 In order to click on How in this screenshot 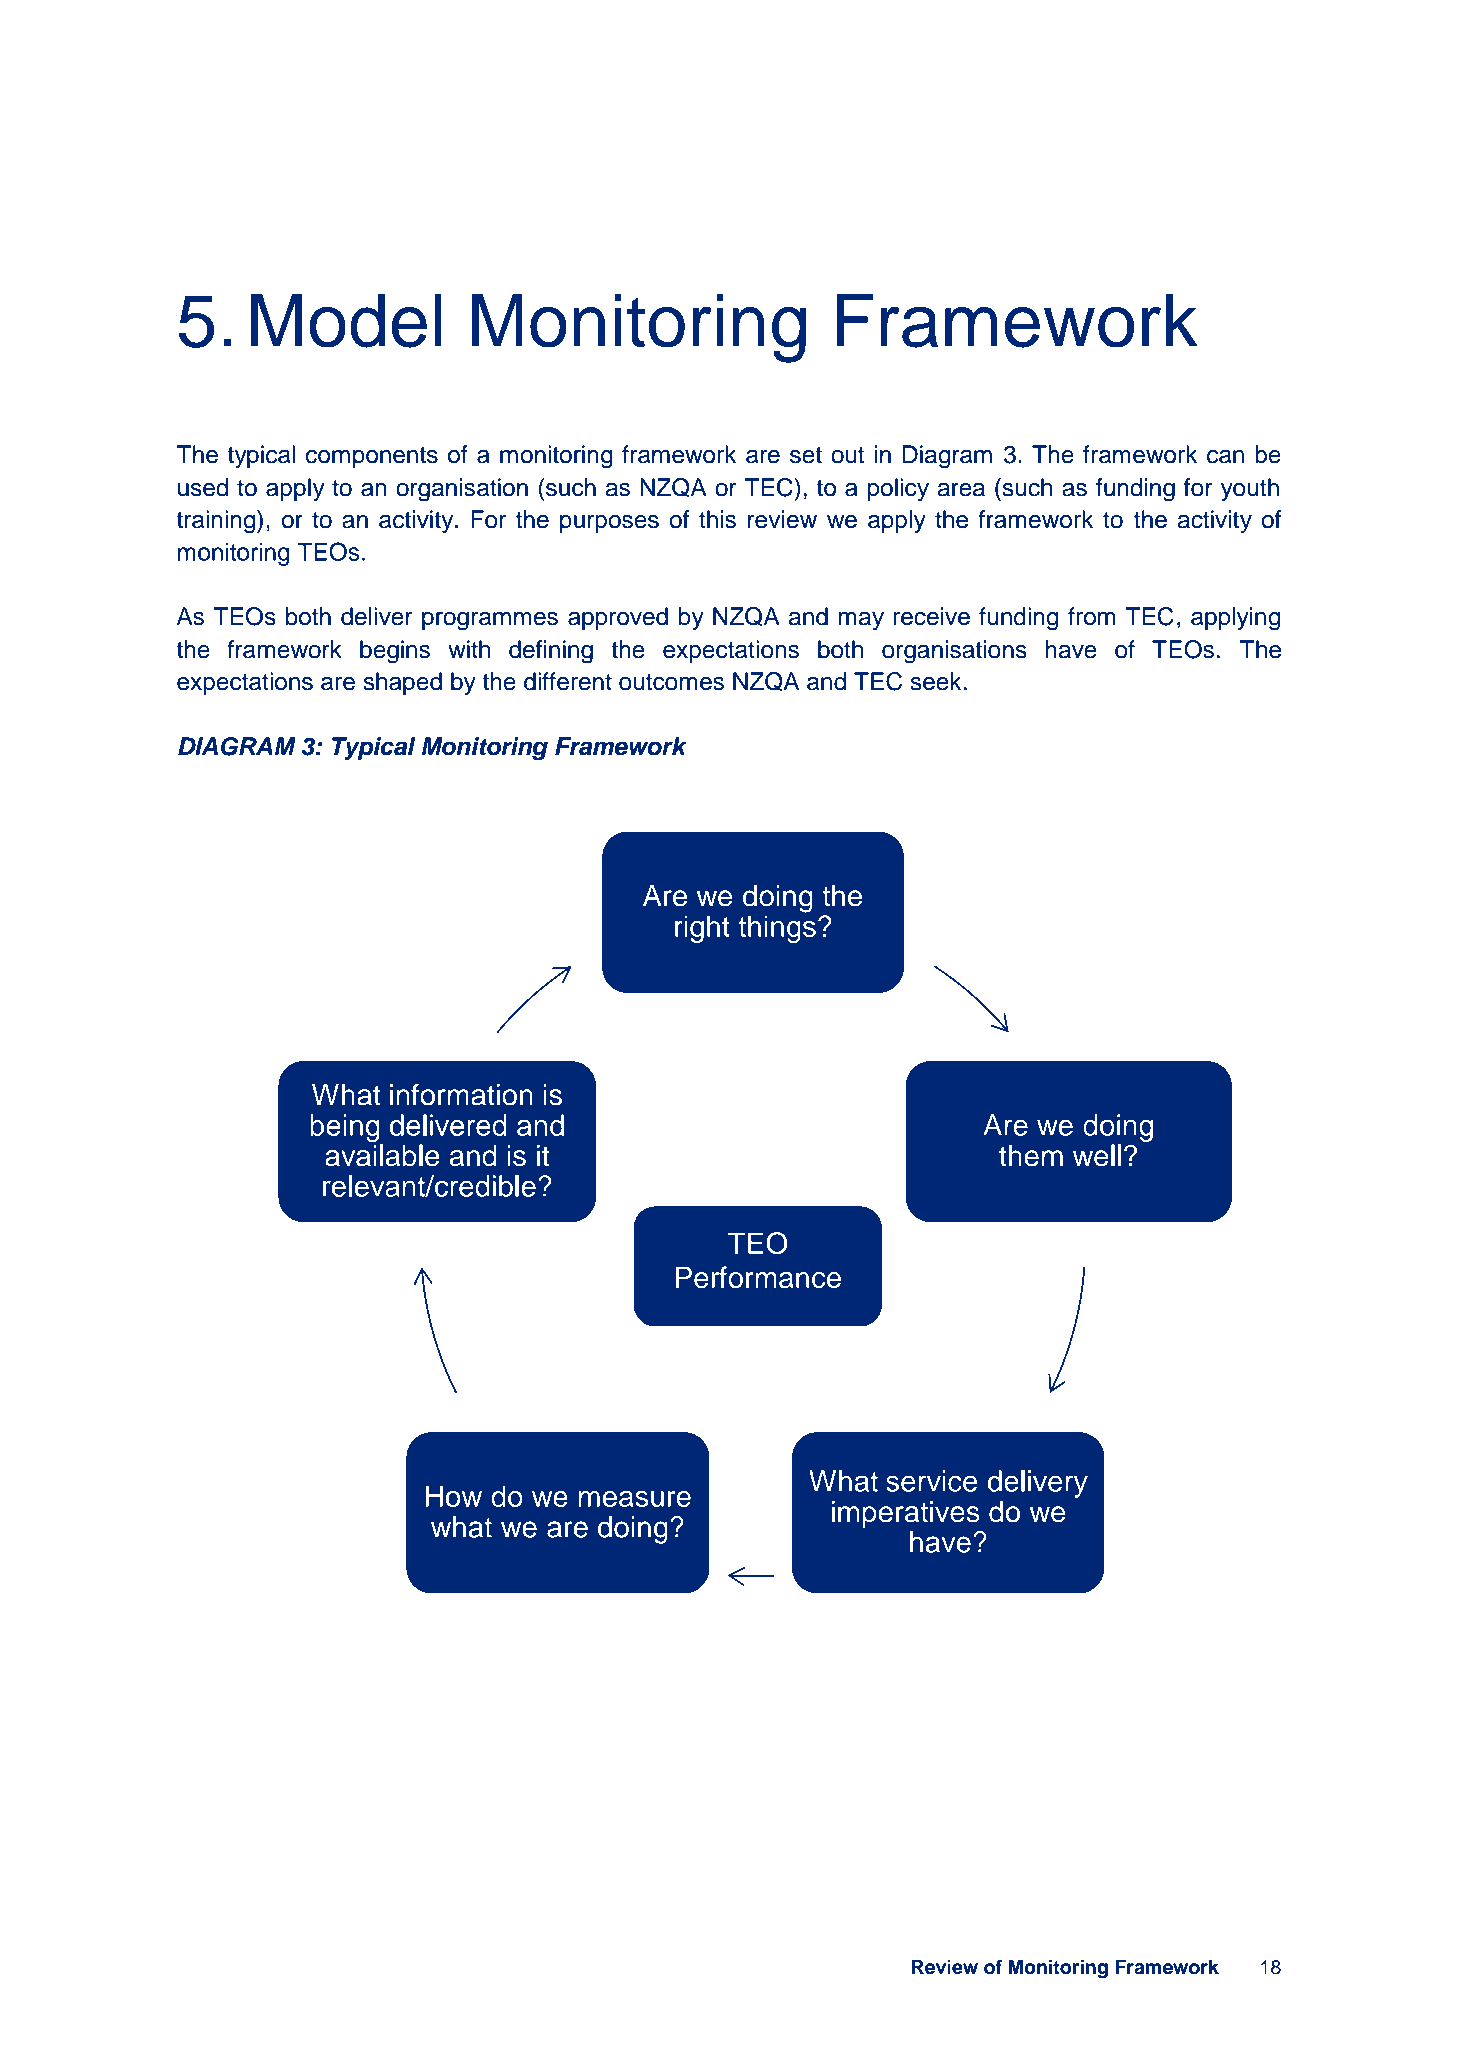, I will do `click(454, 1496)`.
